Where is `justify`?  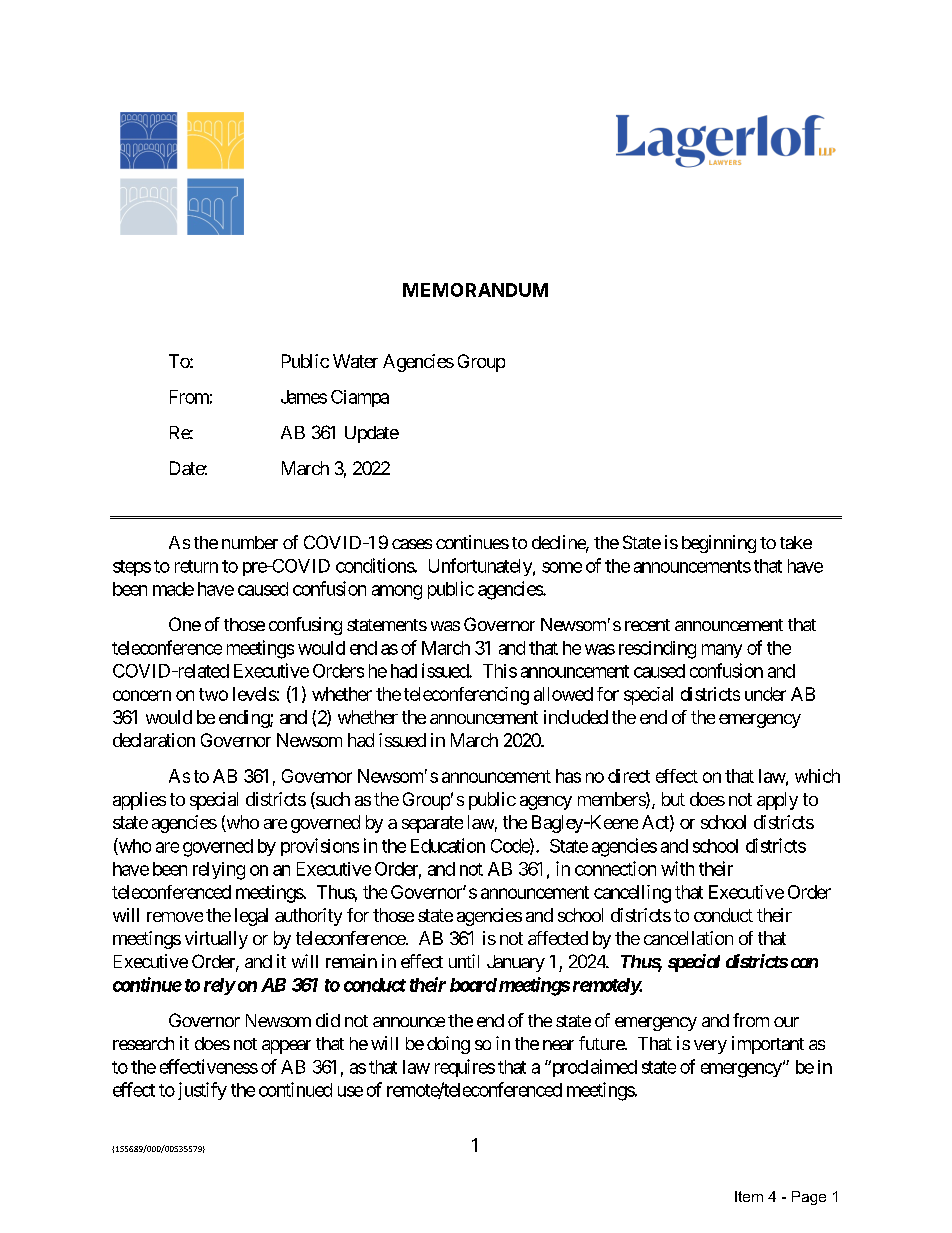
justify is located at coordinates (202, 1091).
